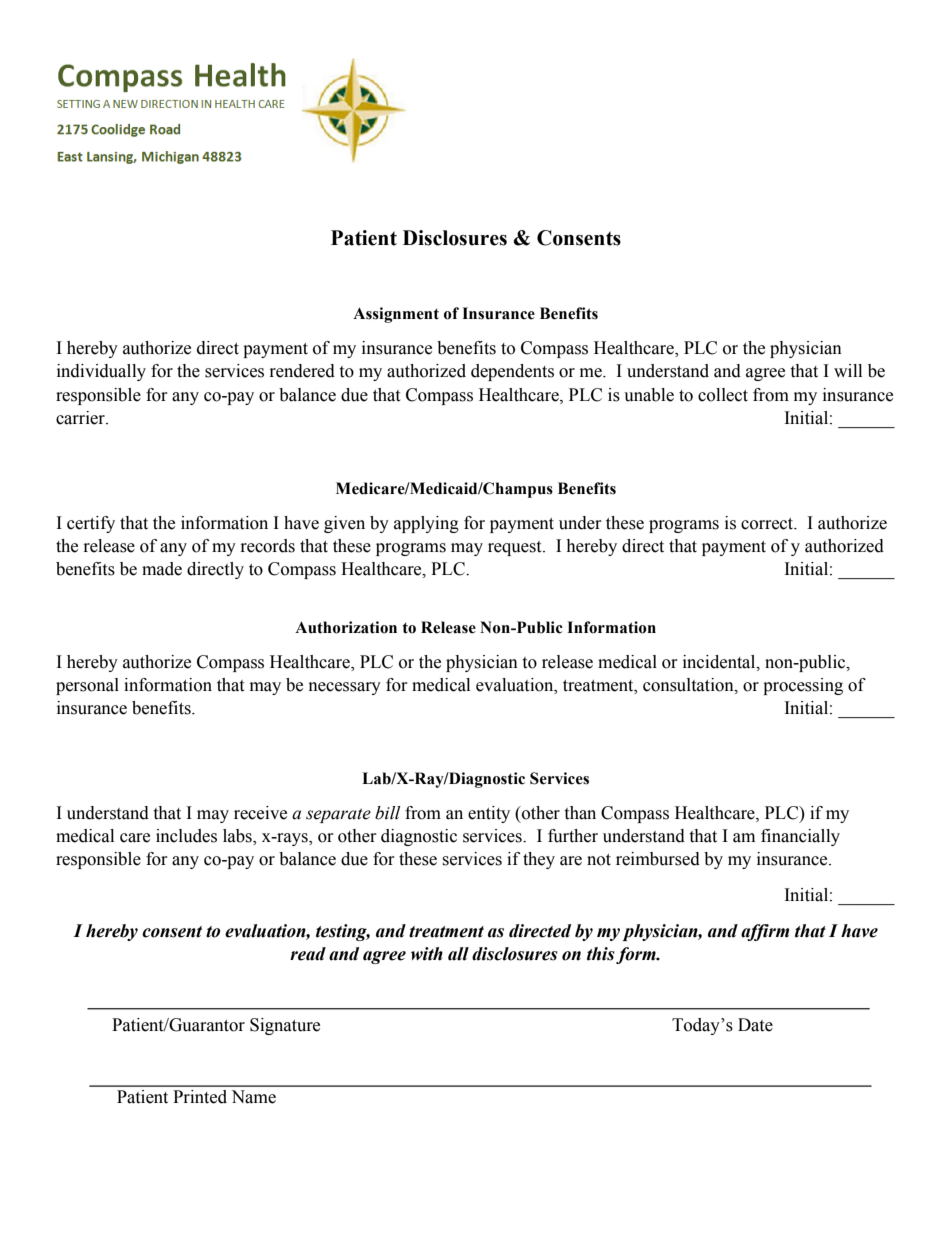  Describe the element at coordinates (516, 548) in the page. I see `request` at that location.
